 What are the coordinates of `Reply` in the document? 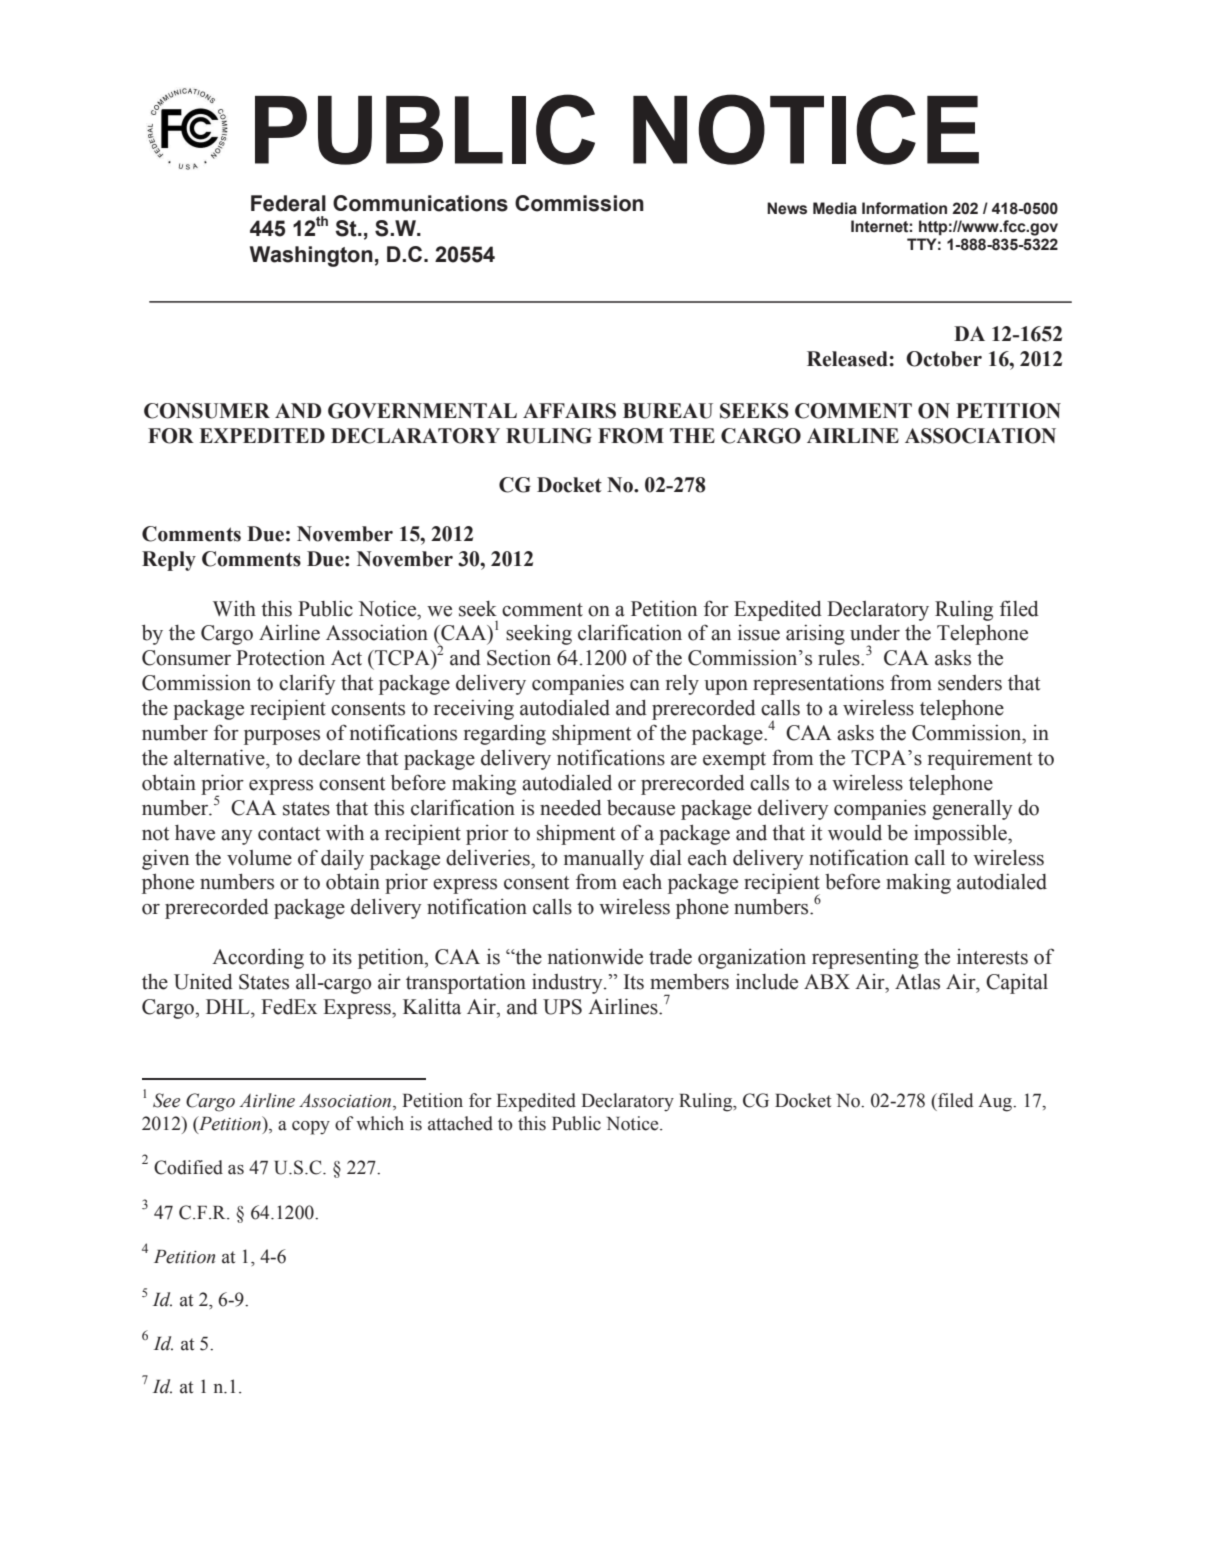 It's located at (169, 561).
